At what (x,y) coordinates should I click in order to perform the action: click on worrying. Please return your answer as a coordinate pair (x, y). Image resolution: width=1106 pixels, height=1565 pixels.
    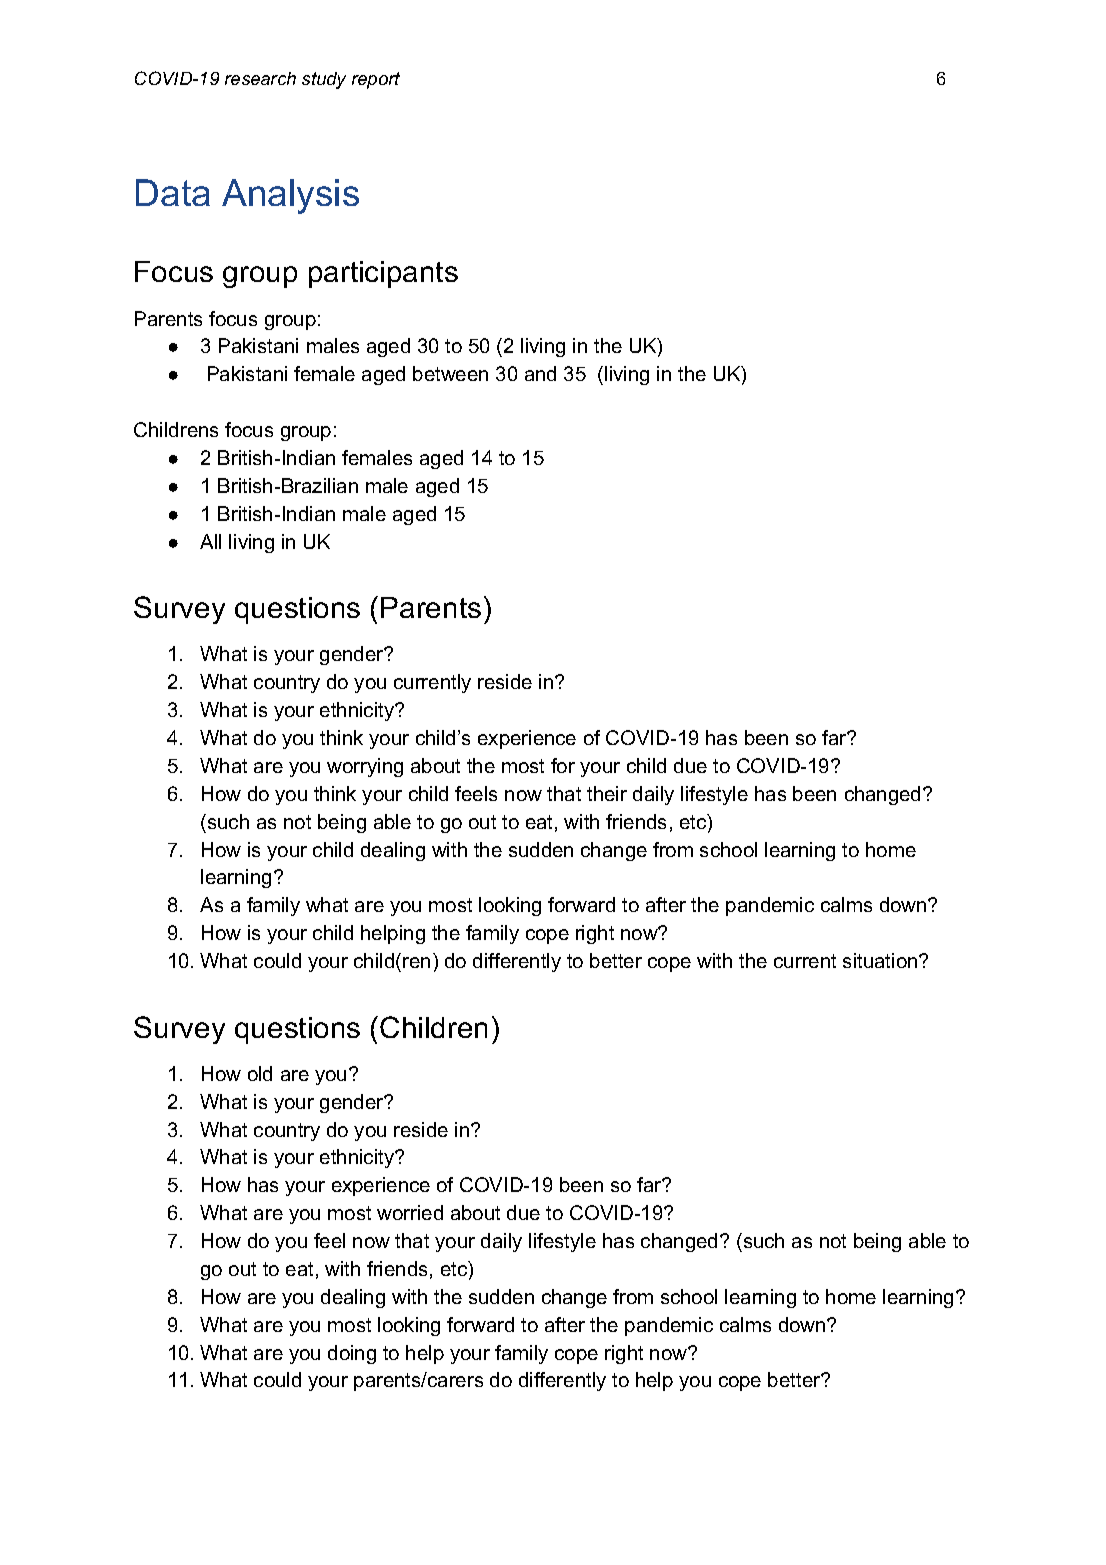
    Looking at the image, I should click on (365, 767).
